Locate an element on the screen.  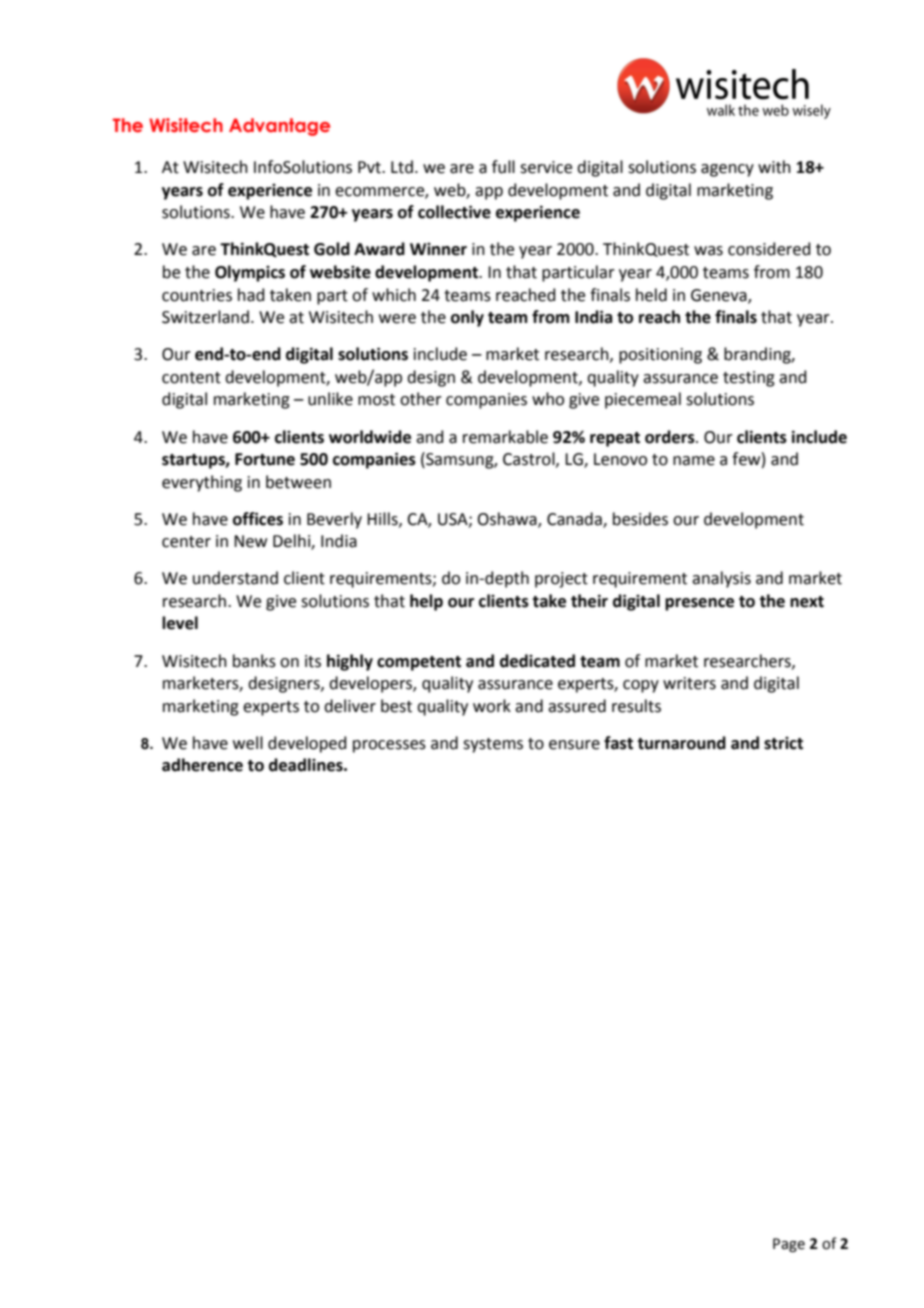
Advantage is located at coordinates (279, 127).
